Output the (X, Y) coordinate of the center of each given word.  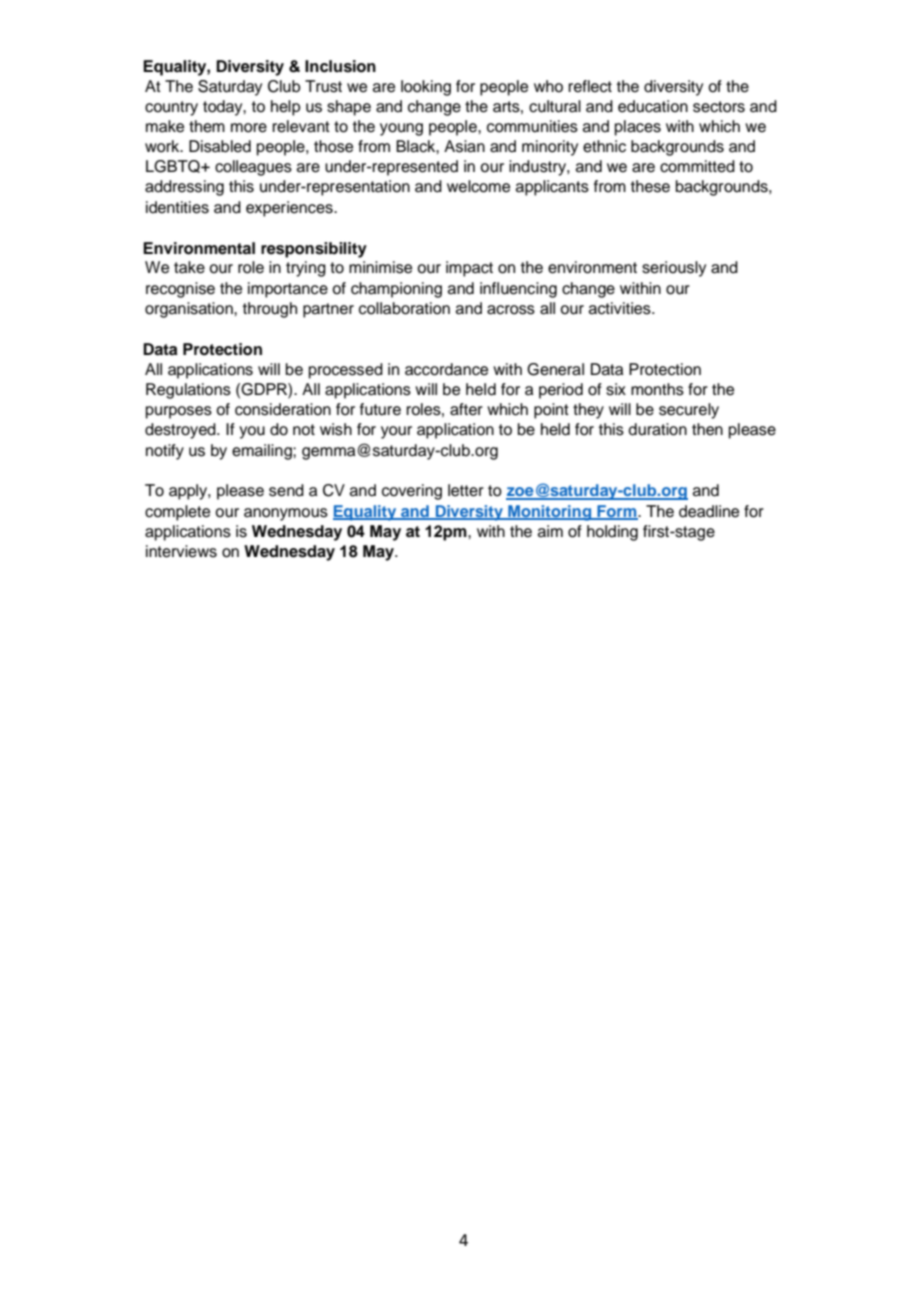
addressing (184, 188)
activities (621, 308)
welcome (478, 186)
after (466, 409)
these (650, 186)
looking (426, 88)
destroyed (181, 431)
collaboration (404, 308)
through (270, 310)
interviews (181, 551)
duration (657, 429)
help (285, 108)
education (653, 106)
